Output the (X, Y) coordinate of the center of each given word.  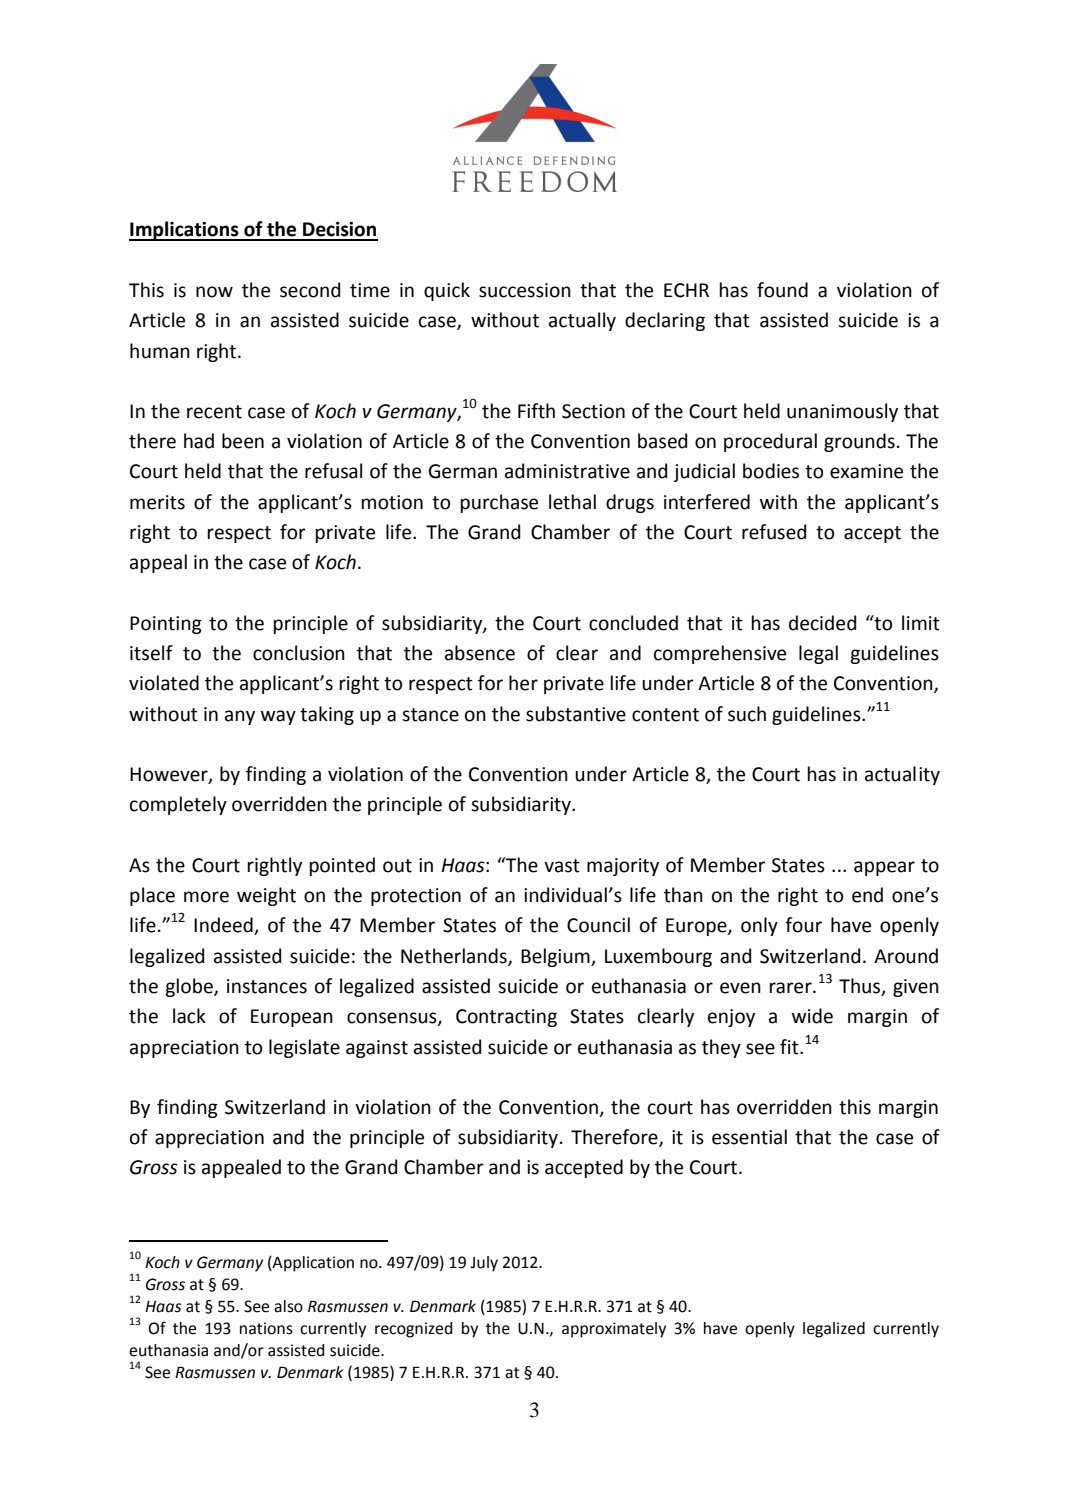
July (484, 1264)
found (782, 290)
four (803, 925)
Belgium (556, 957)
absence (480, 653)
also (288, 1306)
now (214, 292)
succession (525, 290)
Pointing (166, 625)
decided (822, 623)
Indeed (224, 926)
